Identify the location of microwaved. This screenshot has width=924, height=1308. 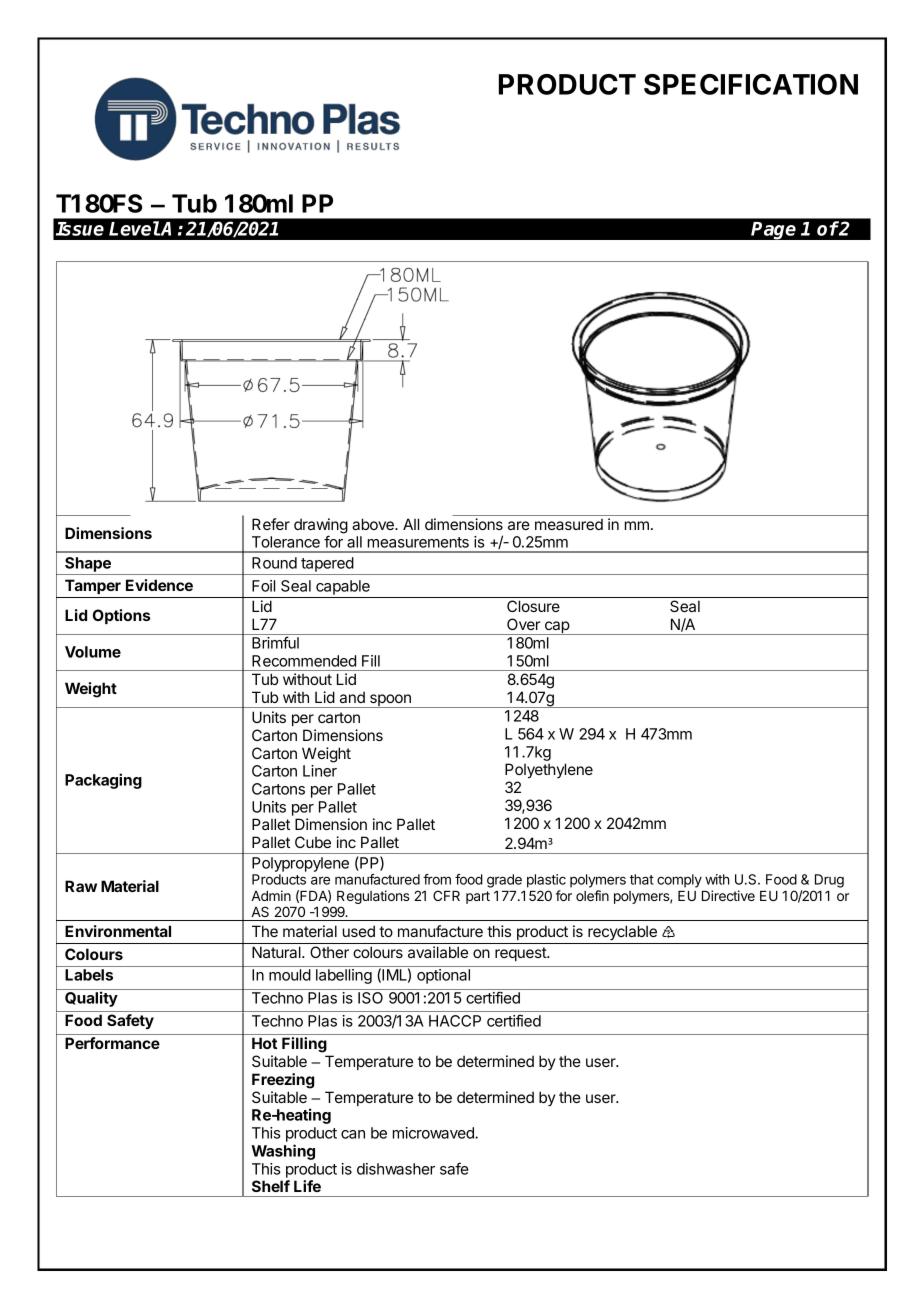
(434, 1133).
